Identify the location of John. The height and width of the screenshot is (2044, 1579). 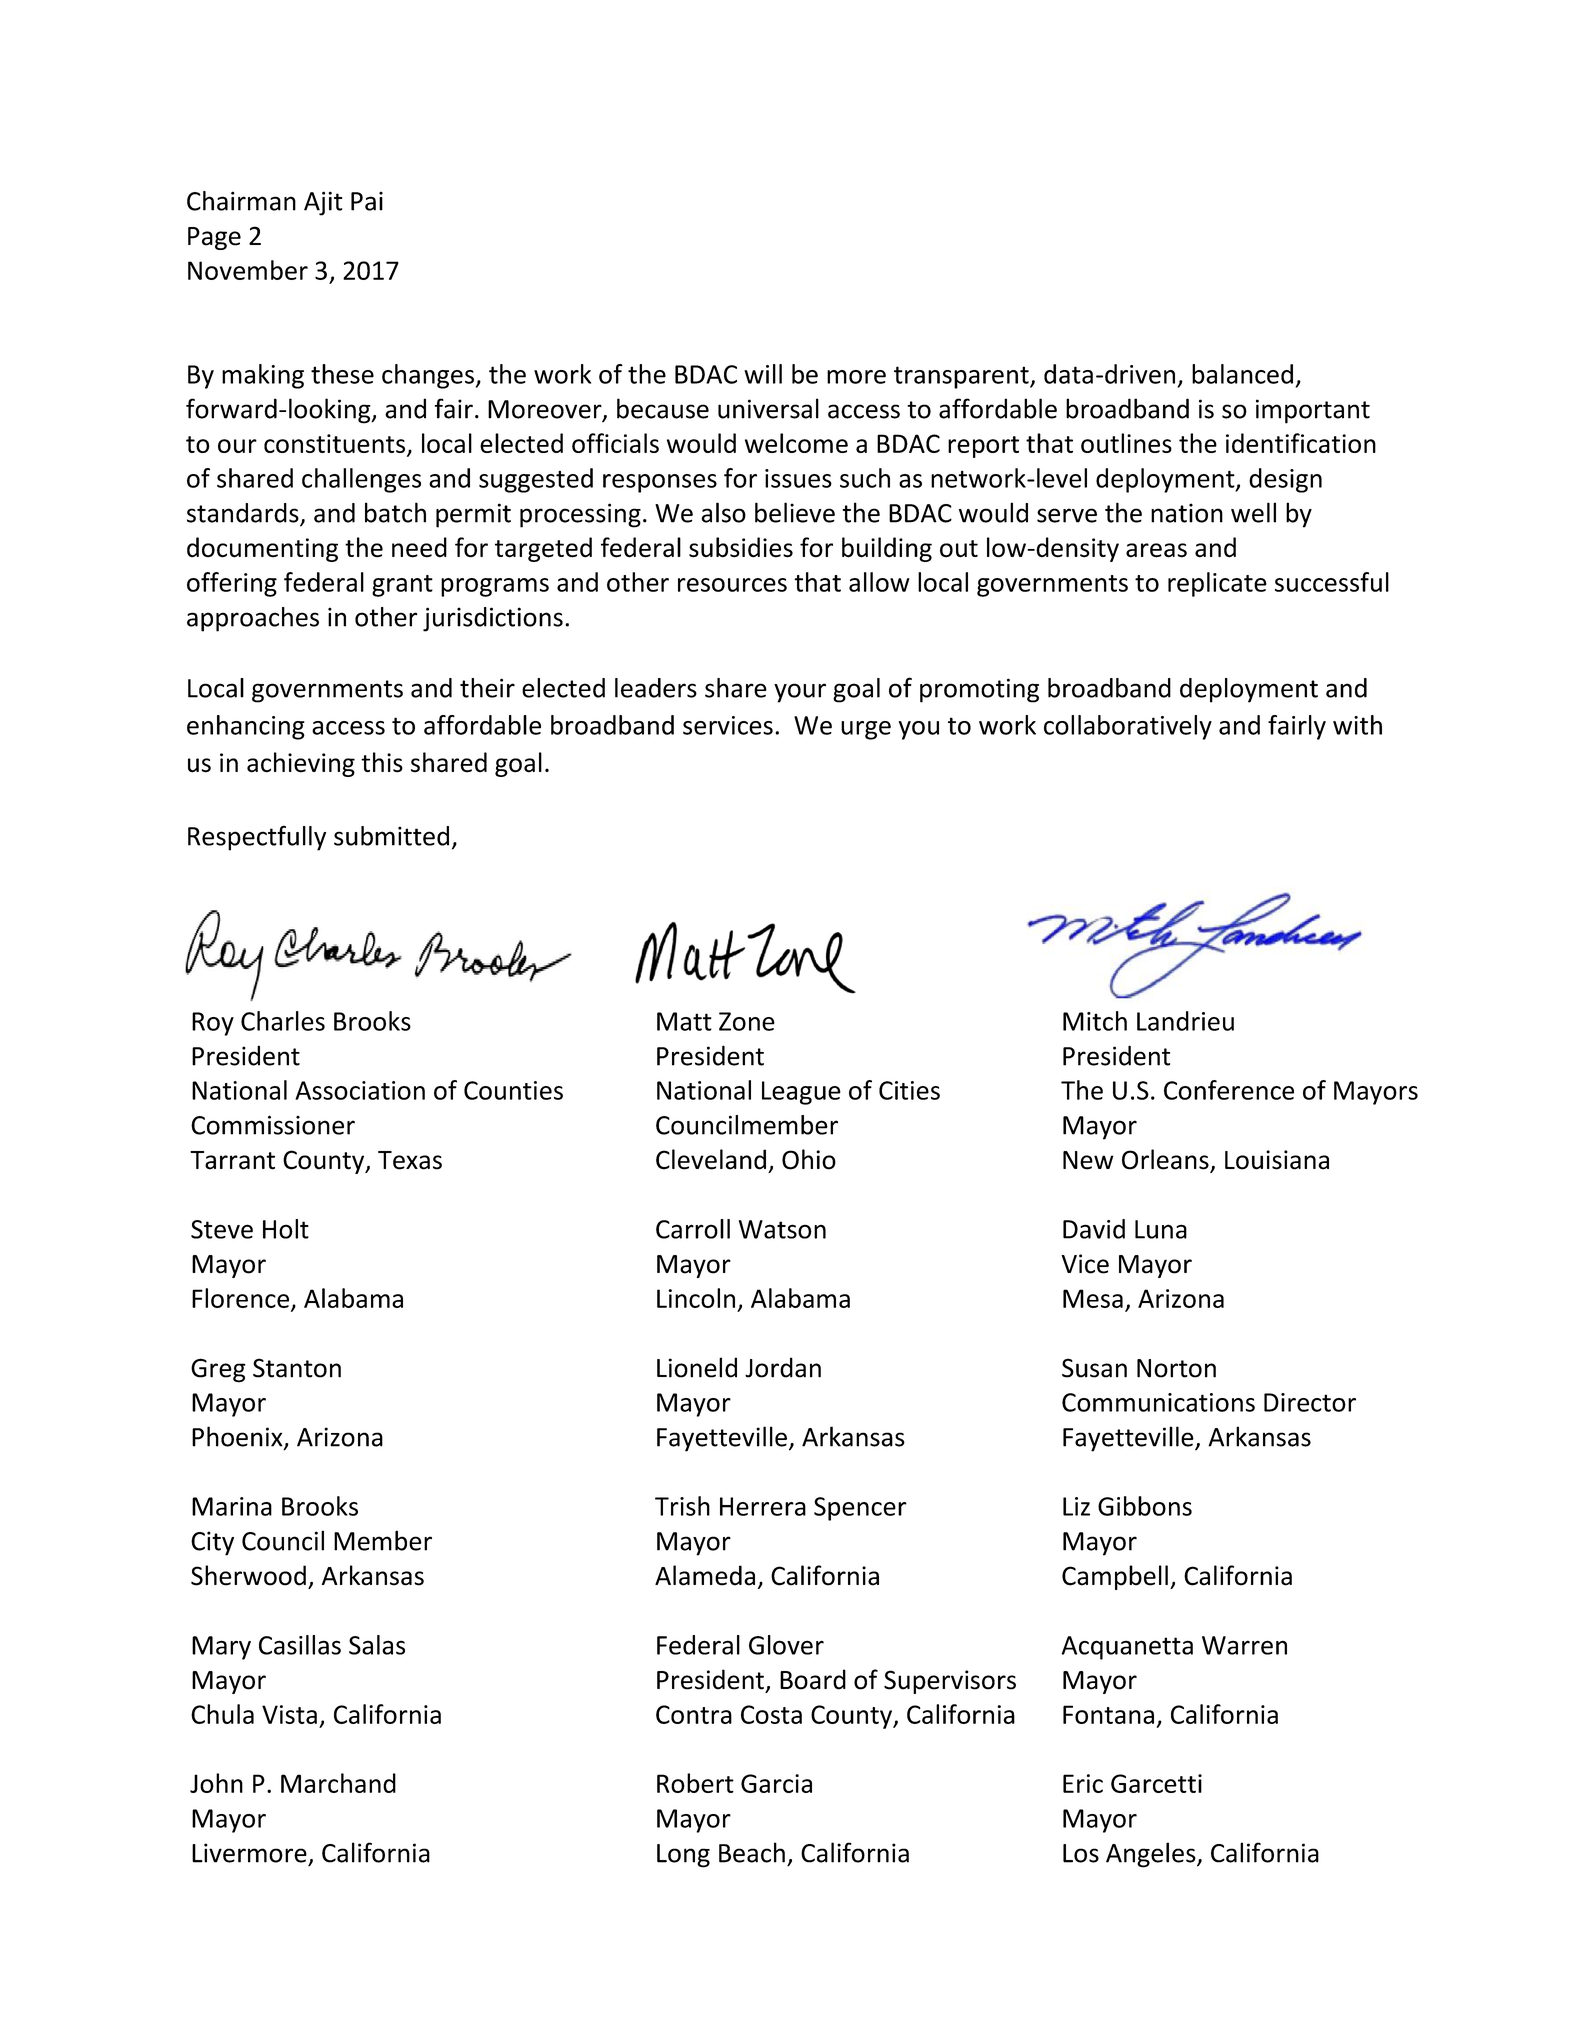
(216, 1783).
